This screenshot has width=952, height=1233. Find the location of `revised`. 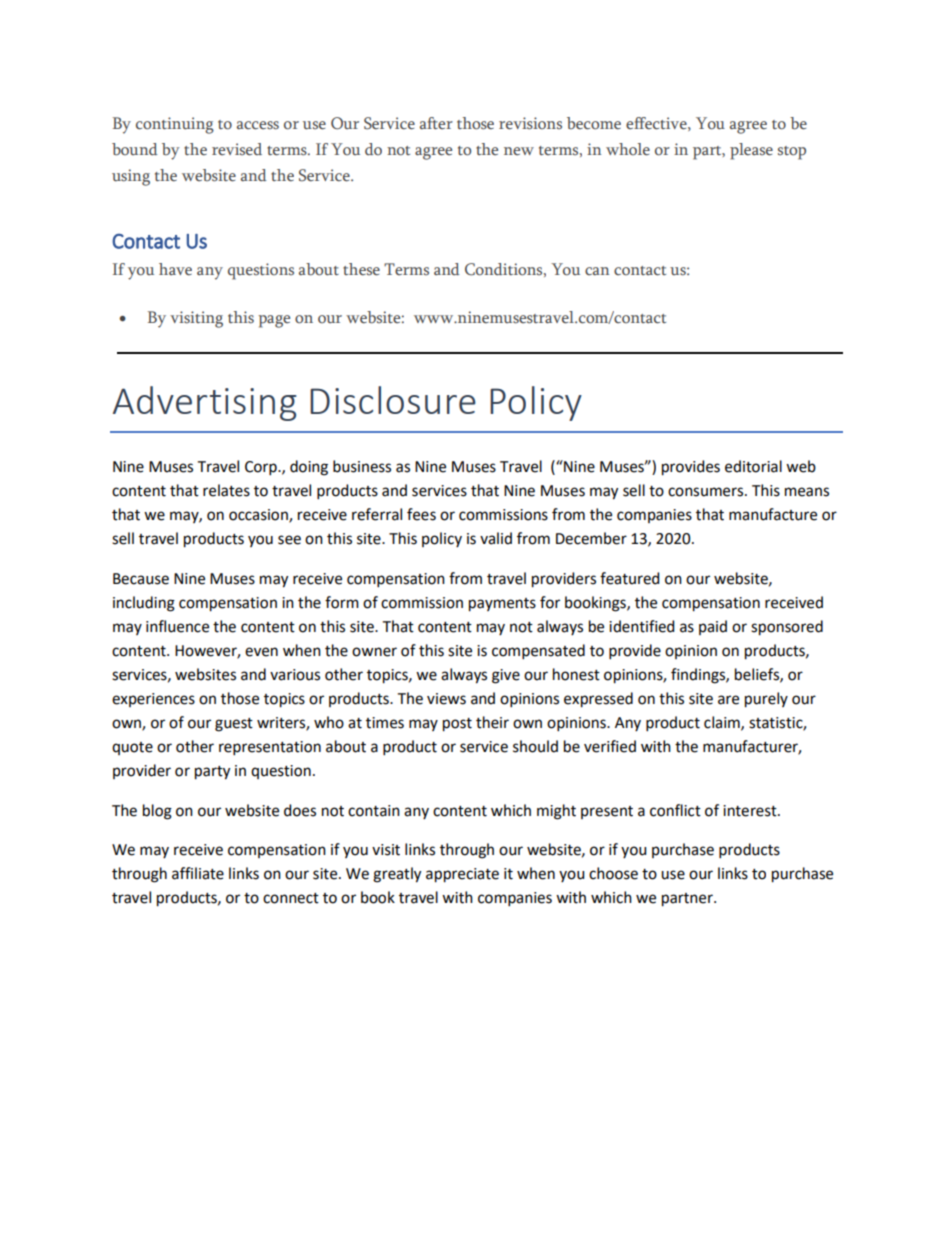

revised is located at coordinates (237, 149).
